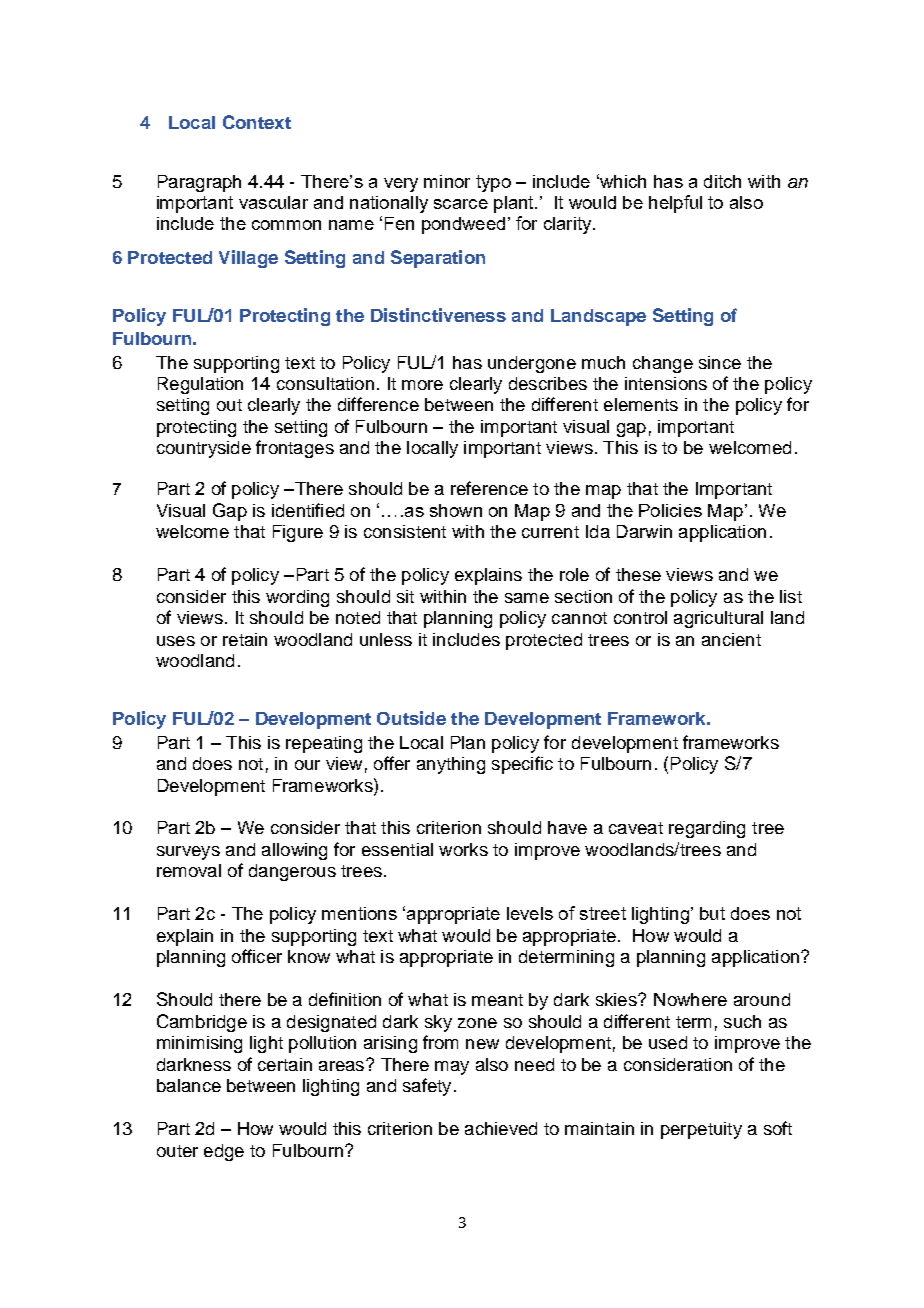  I want to click on levels, so click(530, 913).
